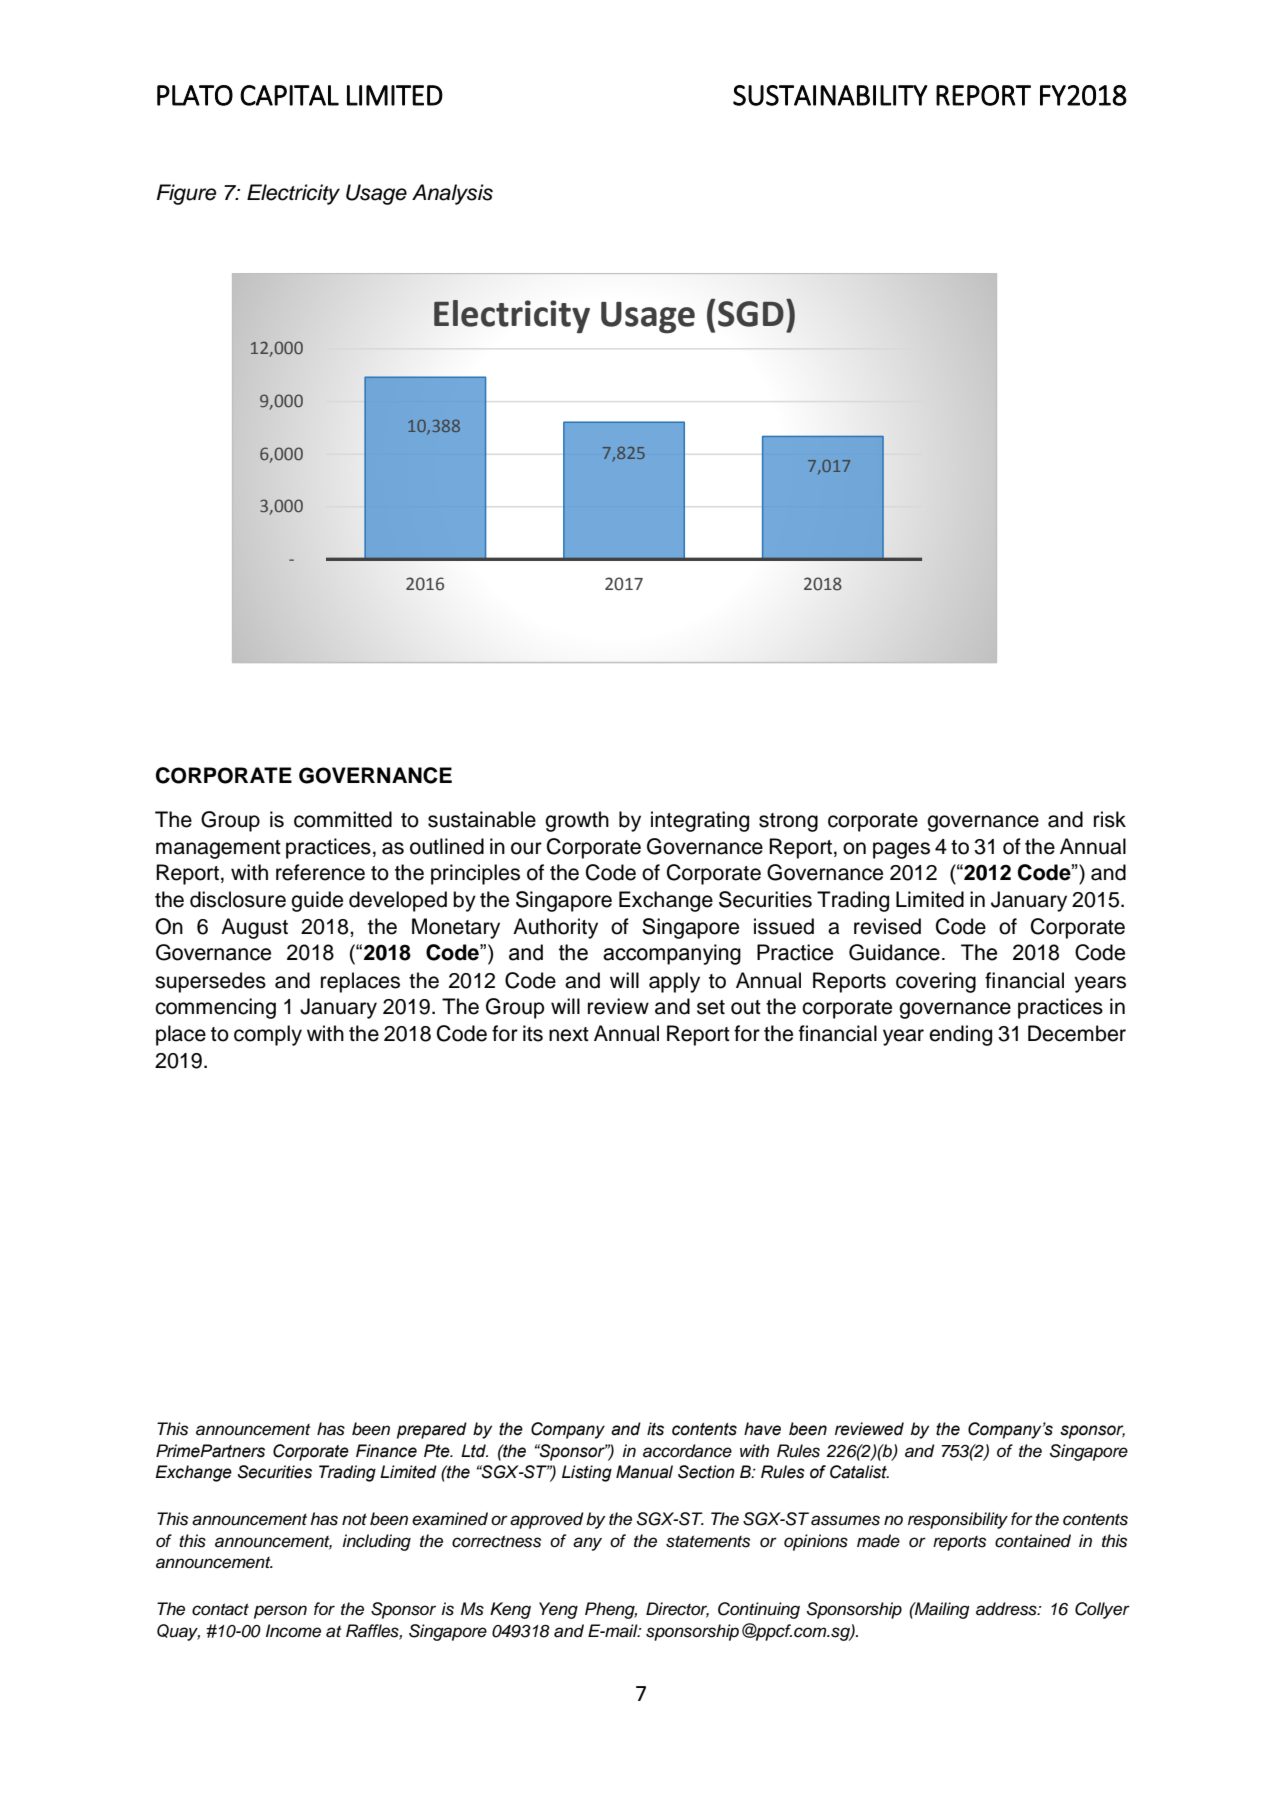  I want to click on address, so click(1007, 1609).
